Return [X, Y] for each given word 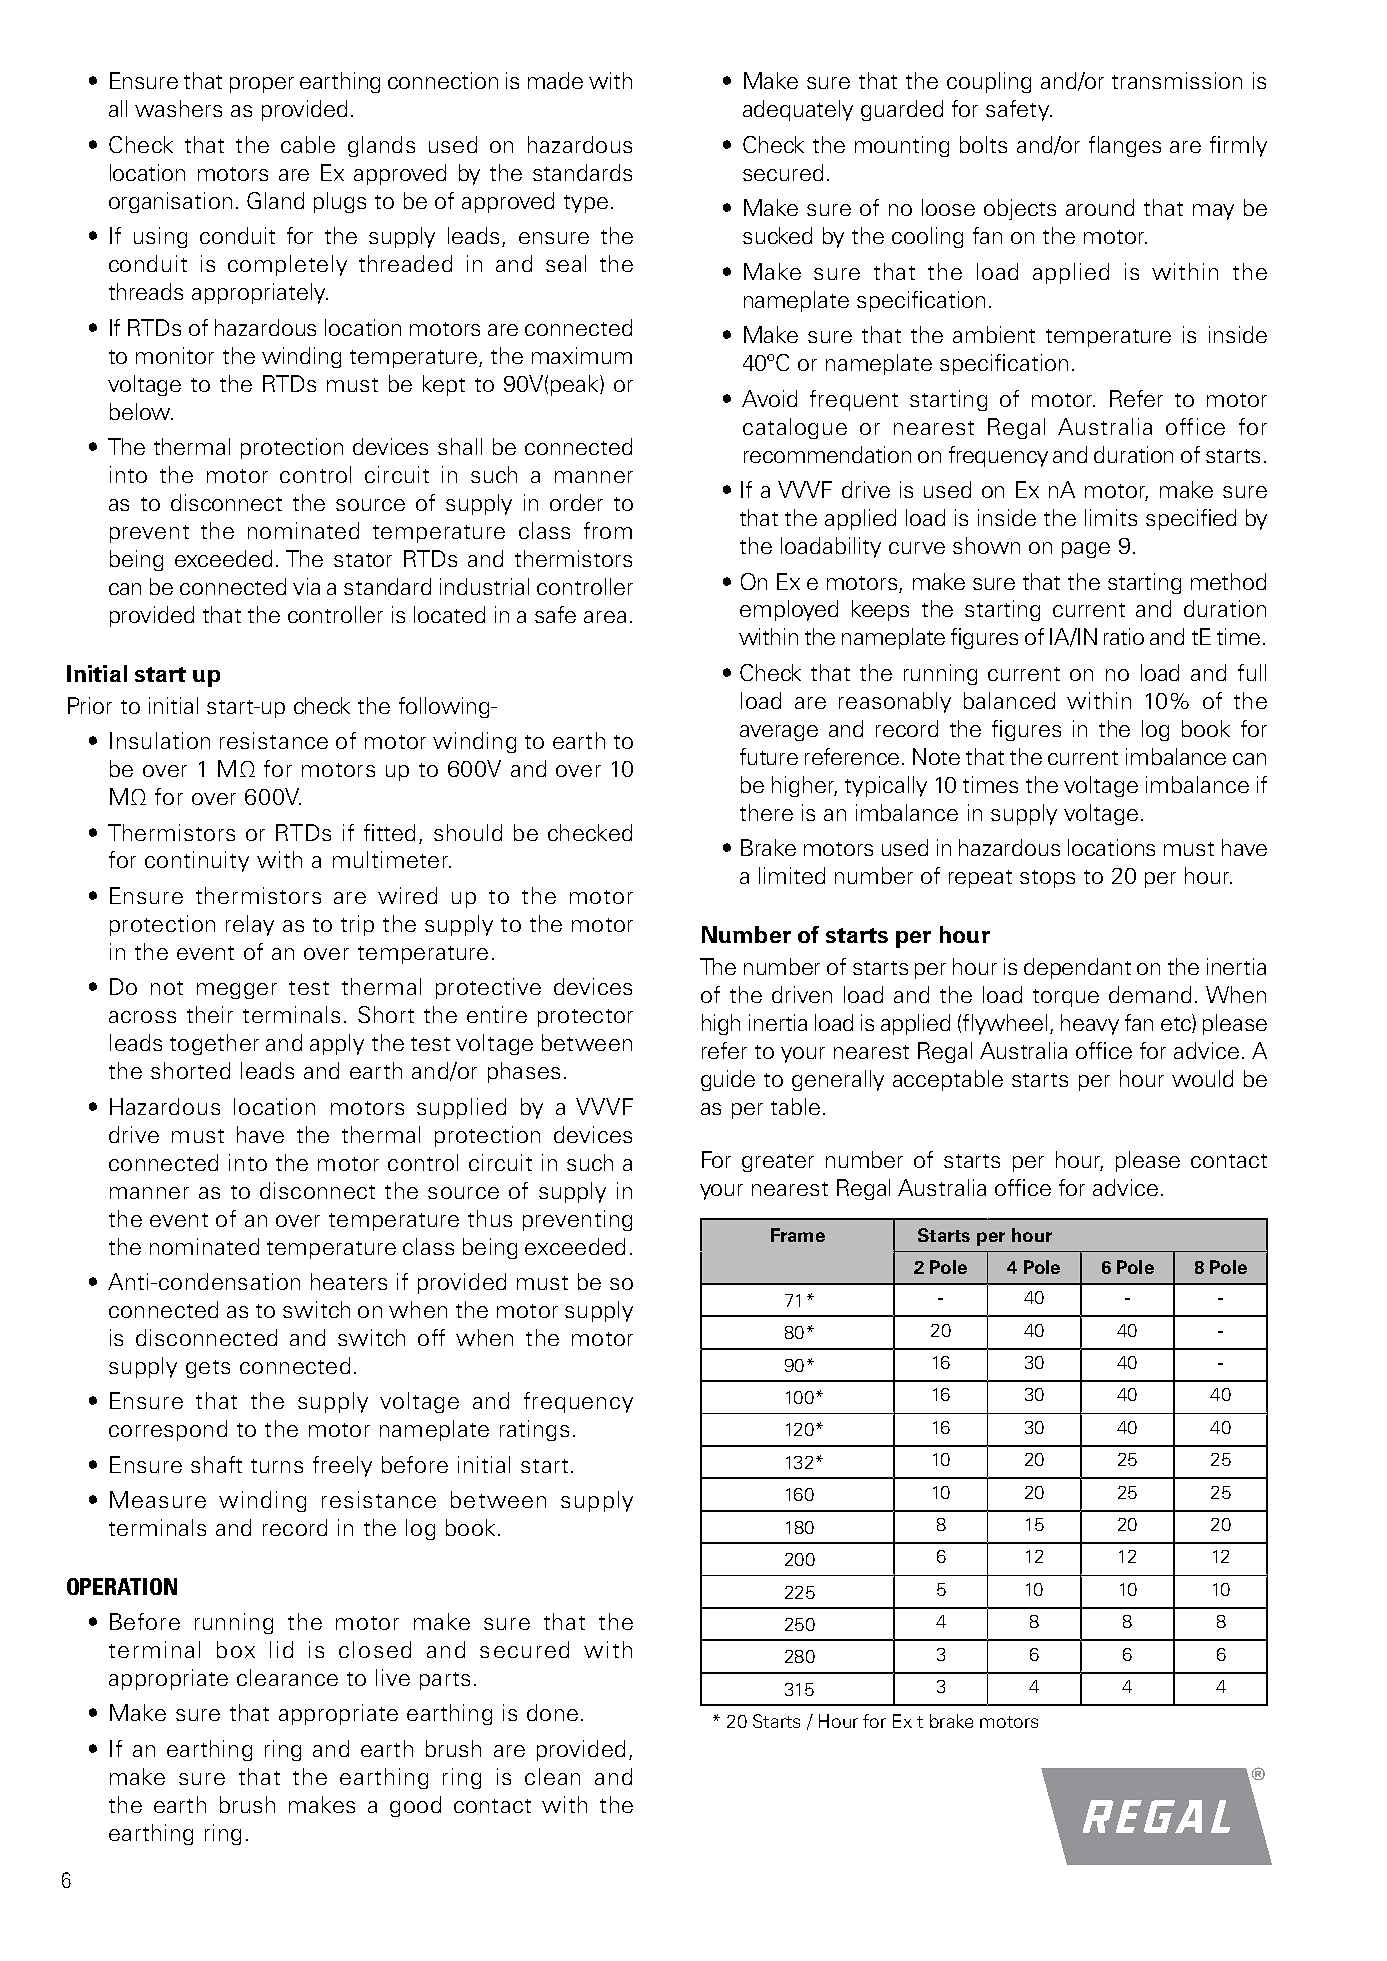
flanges [1125, 146]
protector [585, 1018]
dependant [1077, 968]
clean [552, 1776]
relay [250, 925]
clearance [287, 1677]
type [586, 204]
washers [178, 108]
